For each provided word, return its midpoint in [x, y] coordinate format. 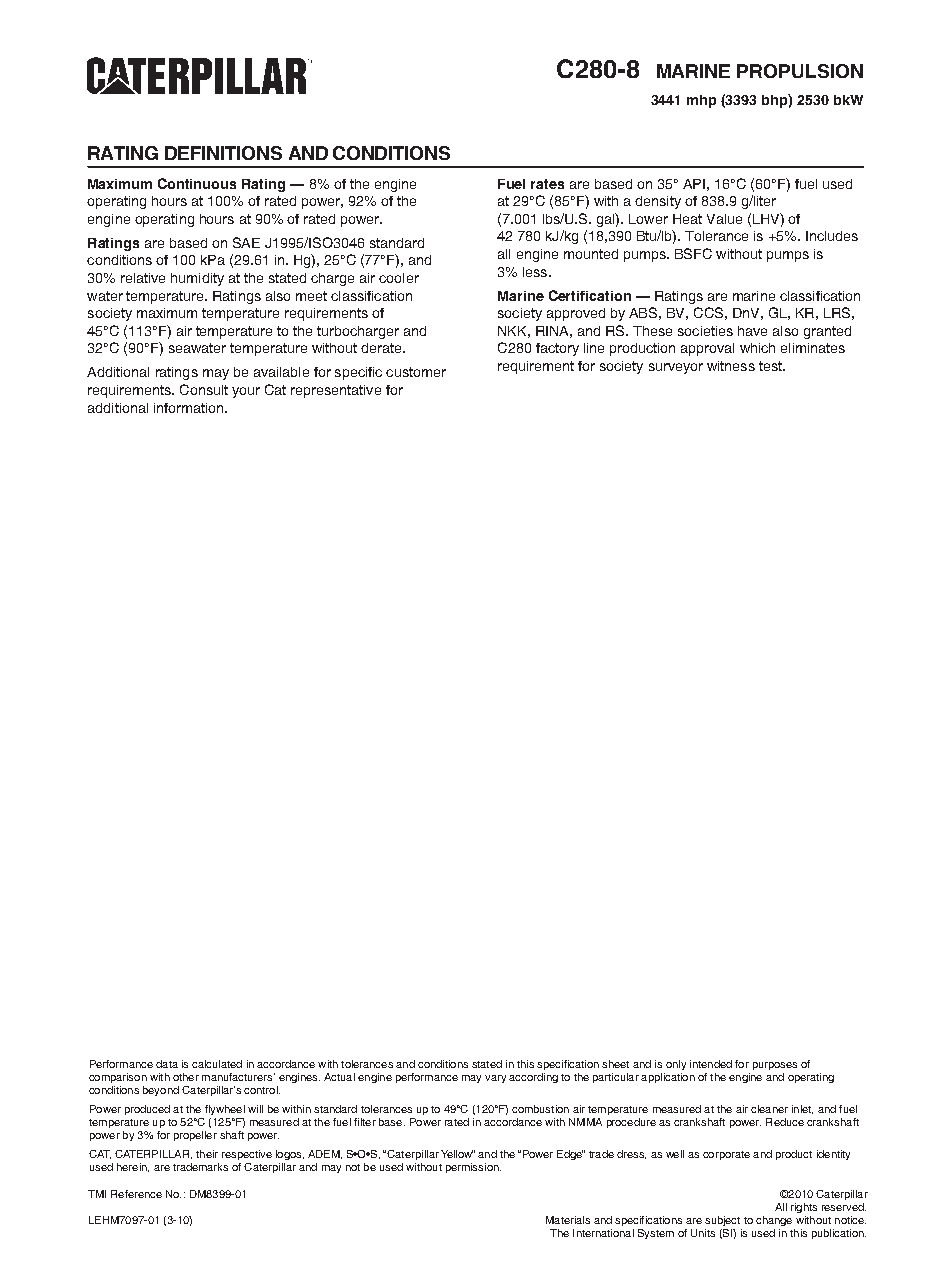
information [190, 408]
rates [547, 184]
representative [336, 391]
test [771, 366]
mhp [701, 101]
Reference [136, 1194]
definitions [223, 153]
